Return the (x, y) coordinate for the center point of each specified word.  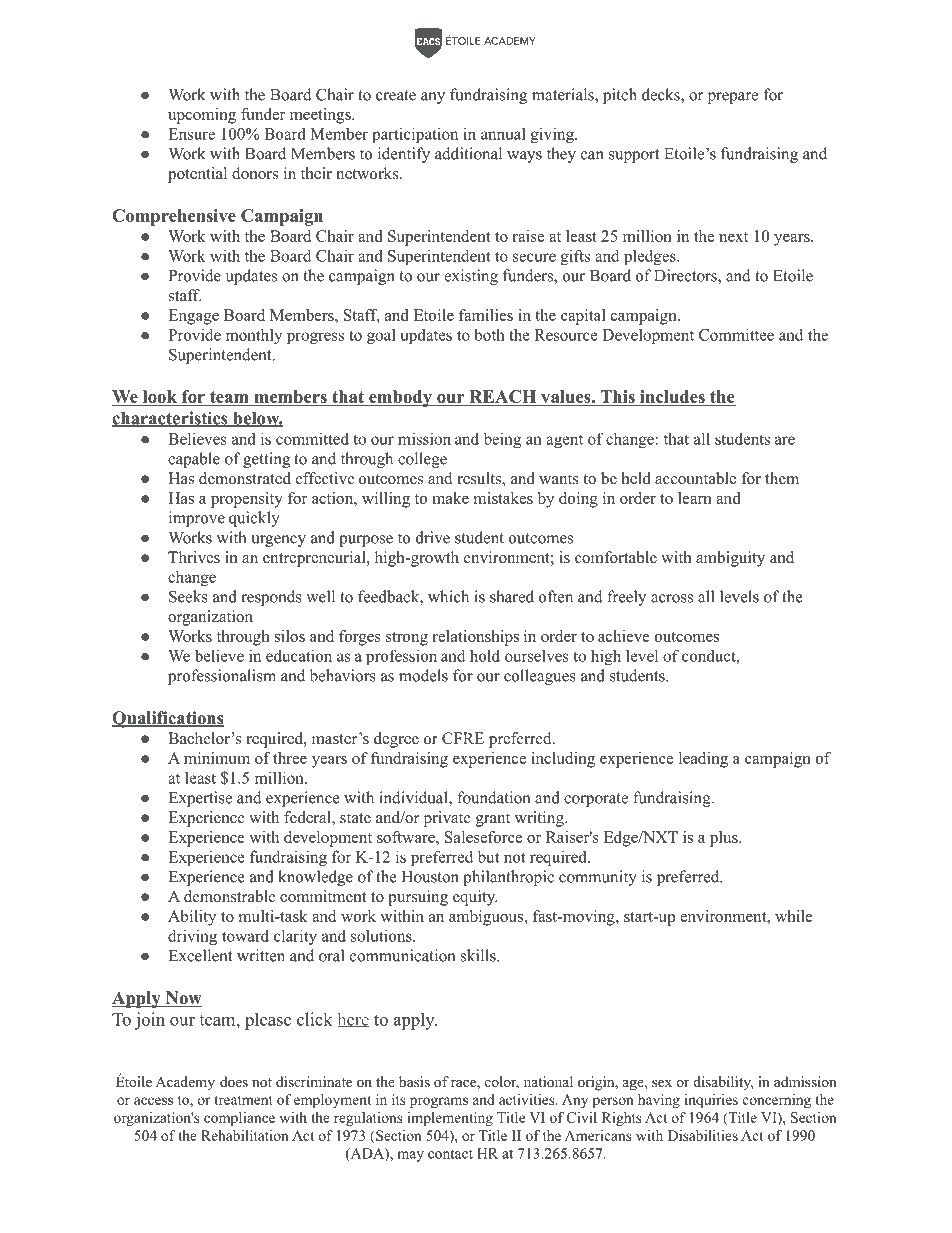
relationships (475, 638)
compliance (239, 1119)
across (672, 598)
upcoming (202, 116)
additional (468, 153)
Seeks (188, 596)
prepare (733, 98)
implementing (450, 1119)
